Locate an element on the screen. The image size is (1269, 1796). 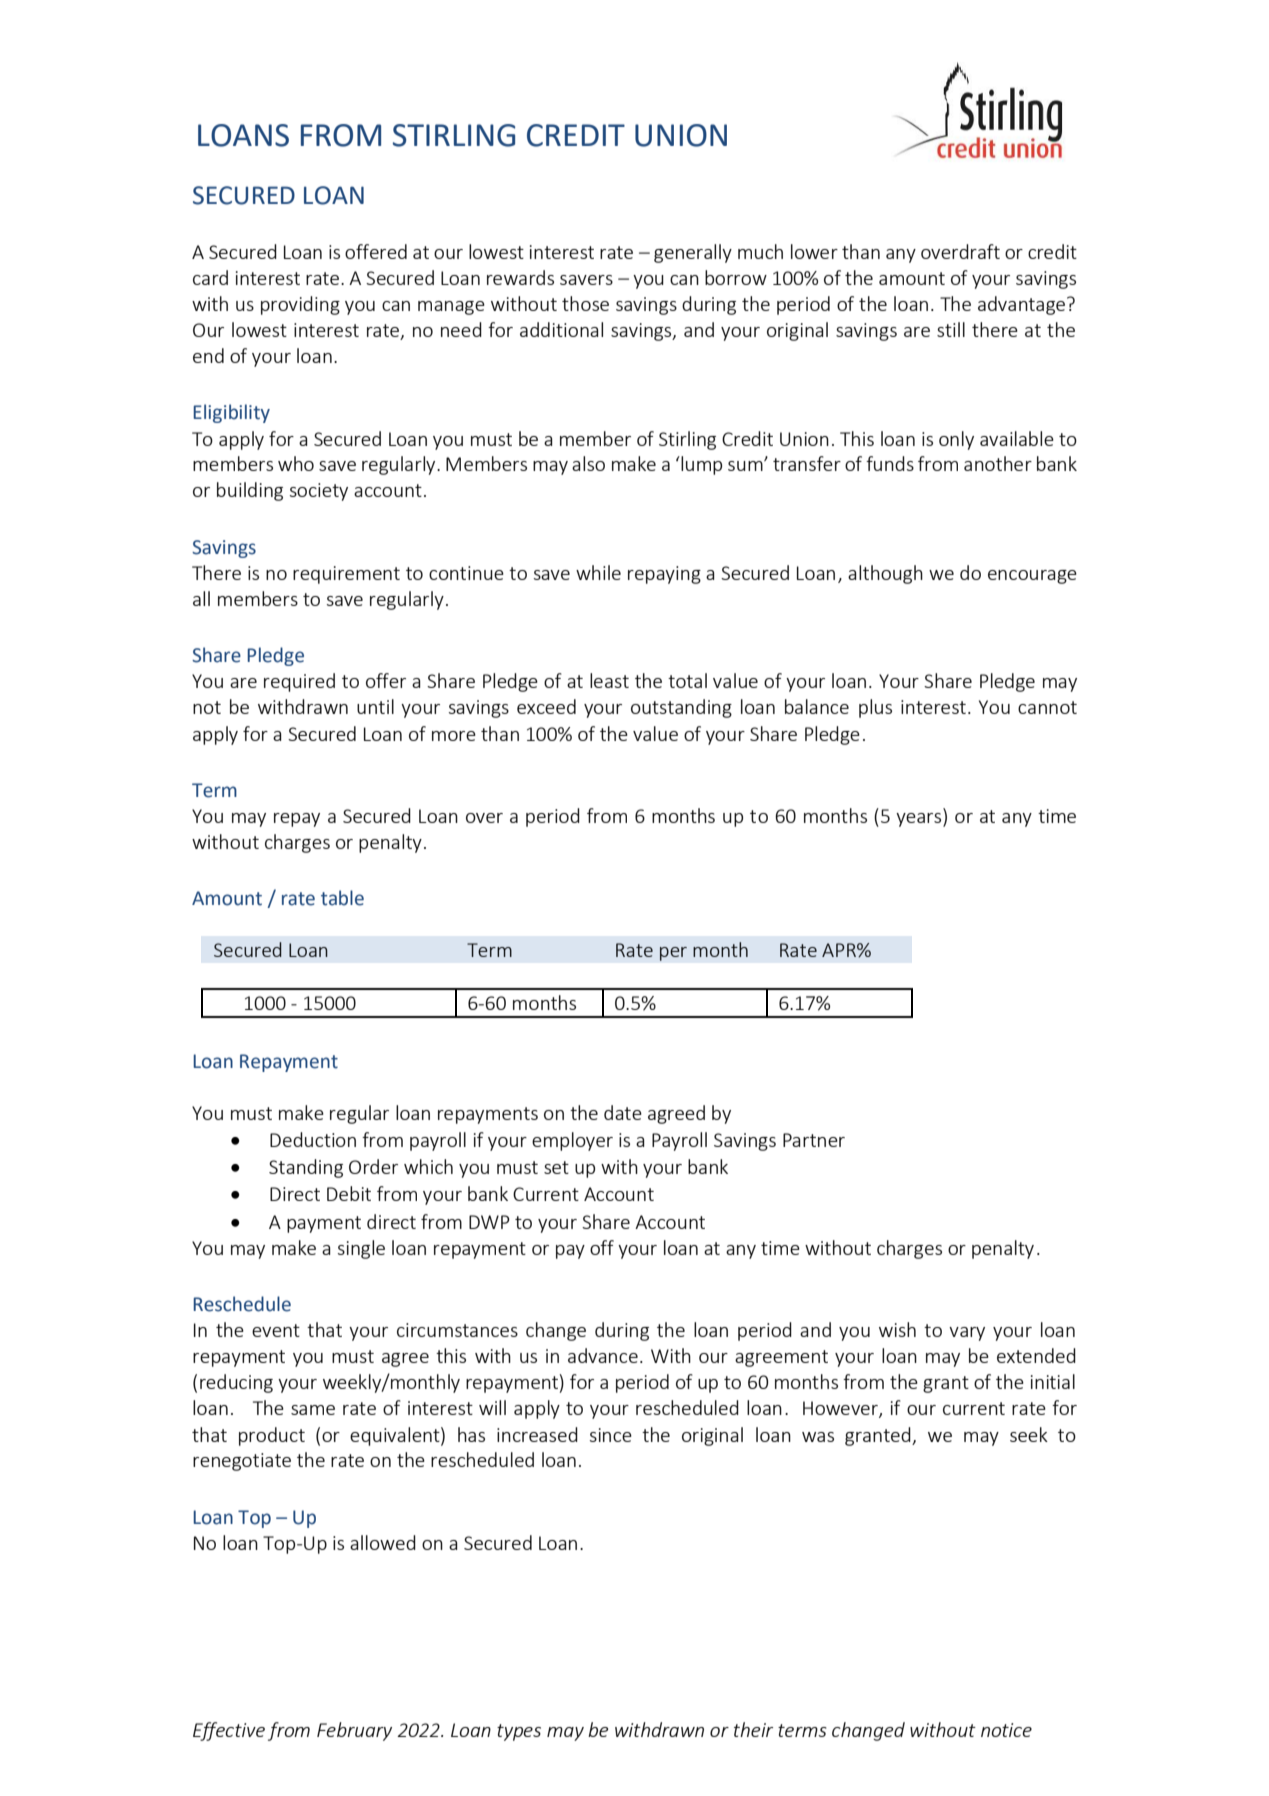
February is located at coordinates (354, 1731).
